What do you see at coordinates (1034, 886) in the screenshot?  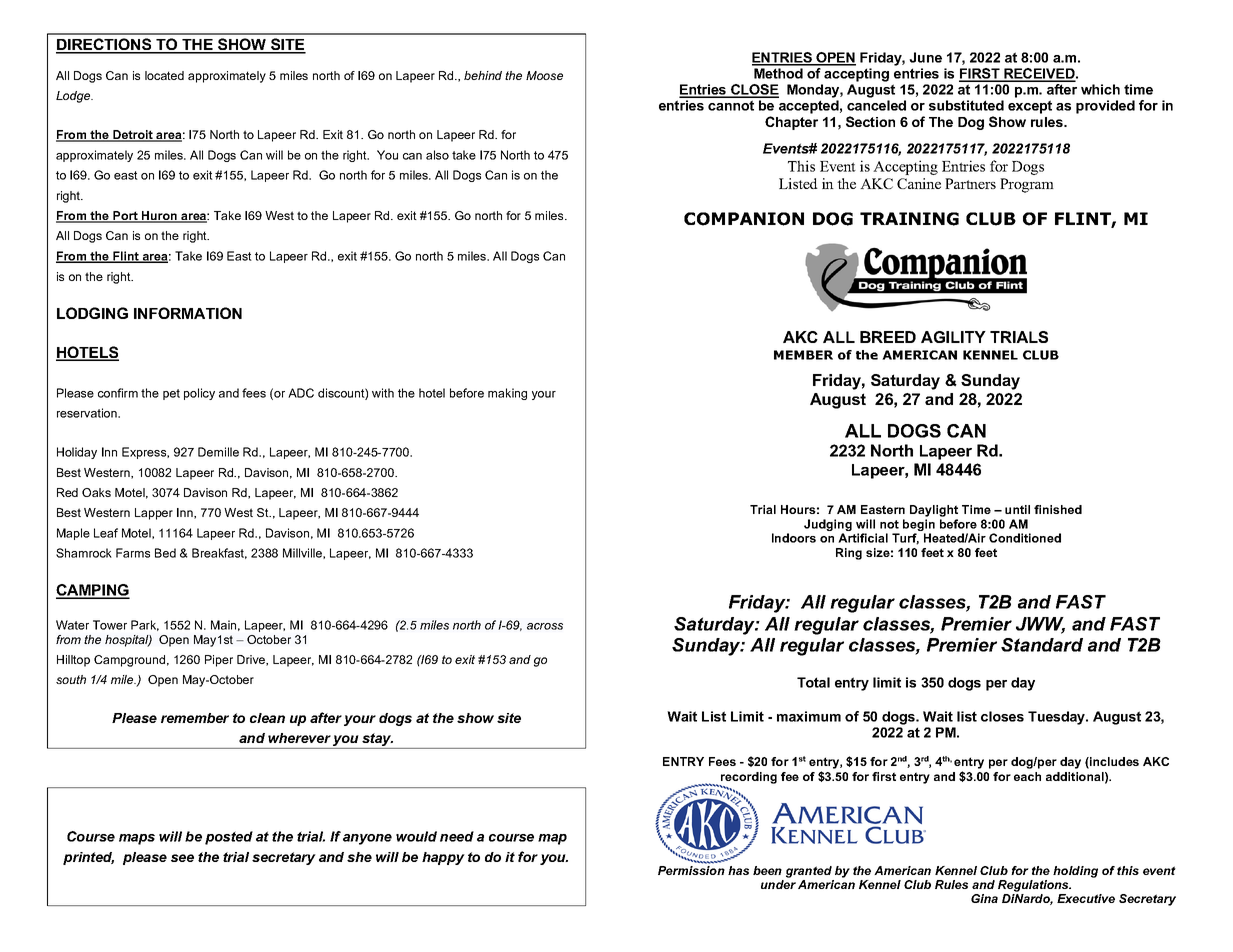 I see `Regulations` at bounding box center [1034, 886].
